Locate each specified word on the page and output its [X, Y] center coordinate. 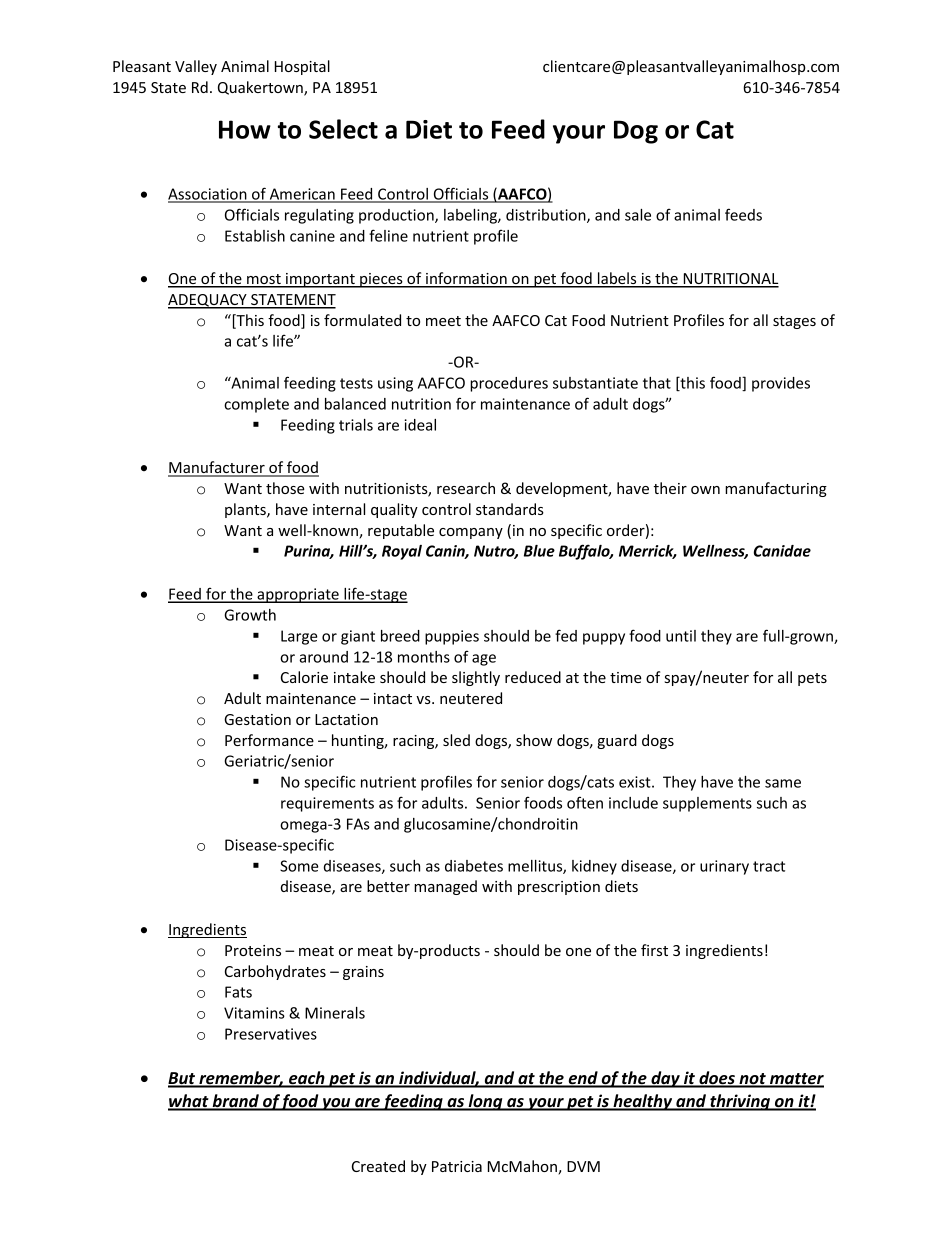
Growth [250, 615]
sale [638, 215]
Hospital [302, 67]
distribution [547, 216]
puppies [452, 637]
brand [235, 1102]
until [681, 636]
